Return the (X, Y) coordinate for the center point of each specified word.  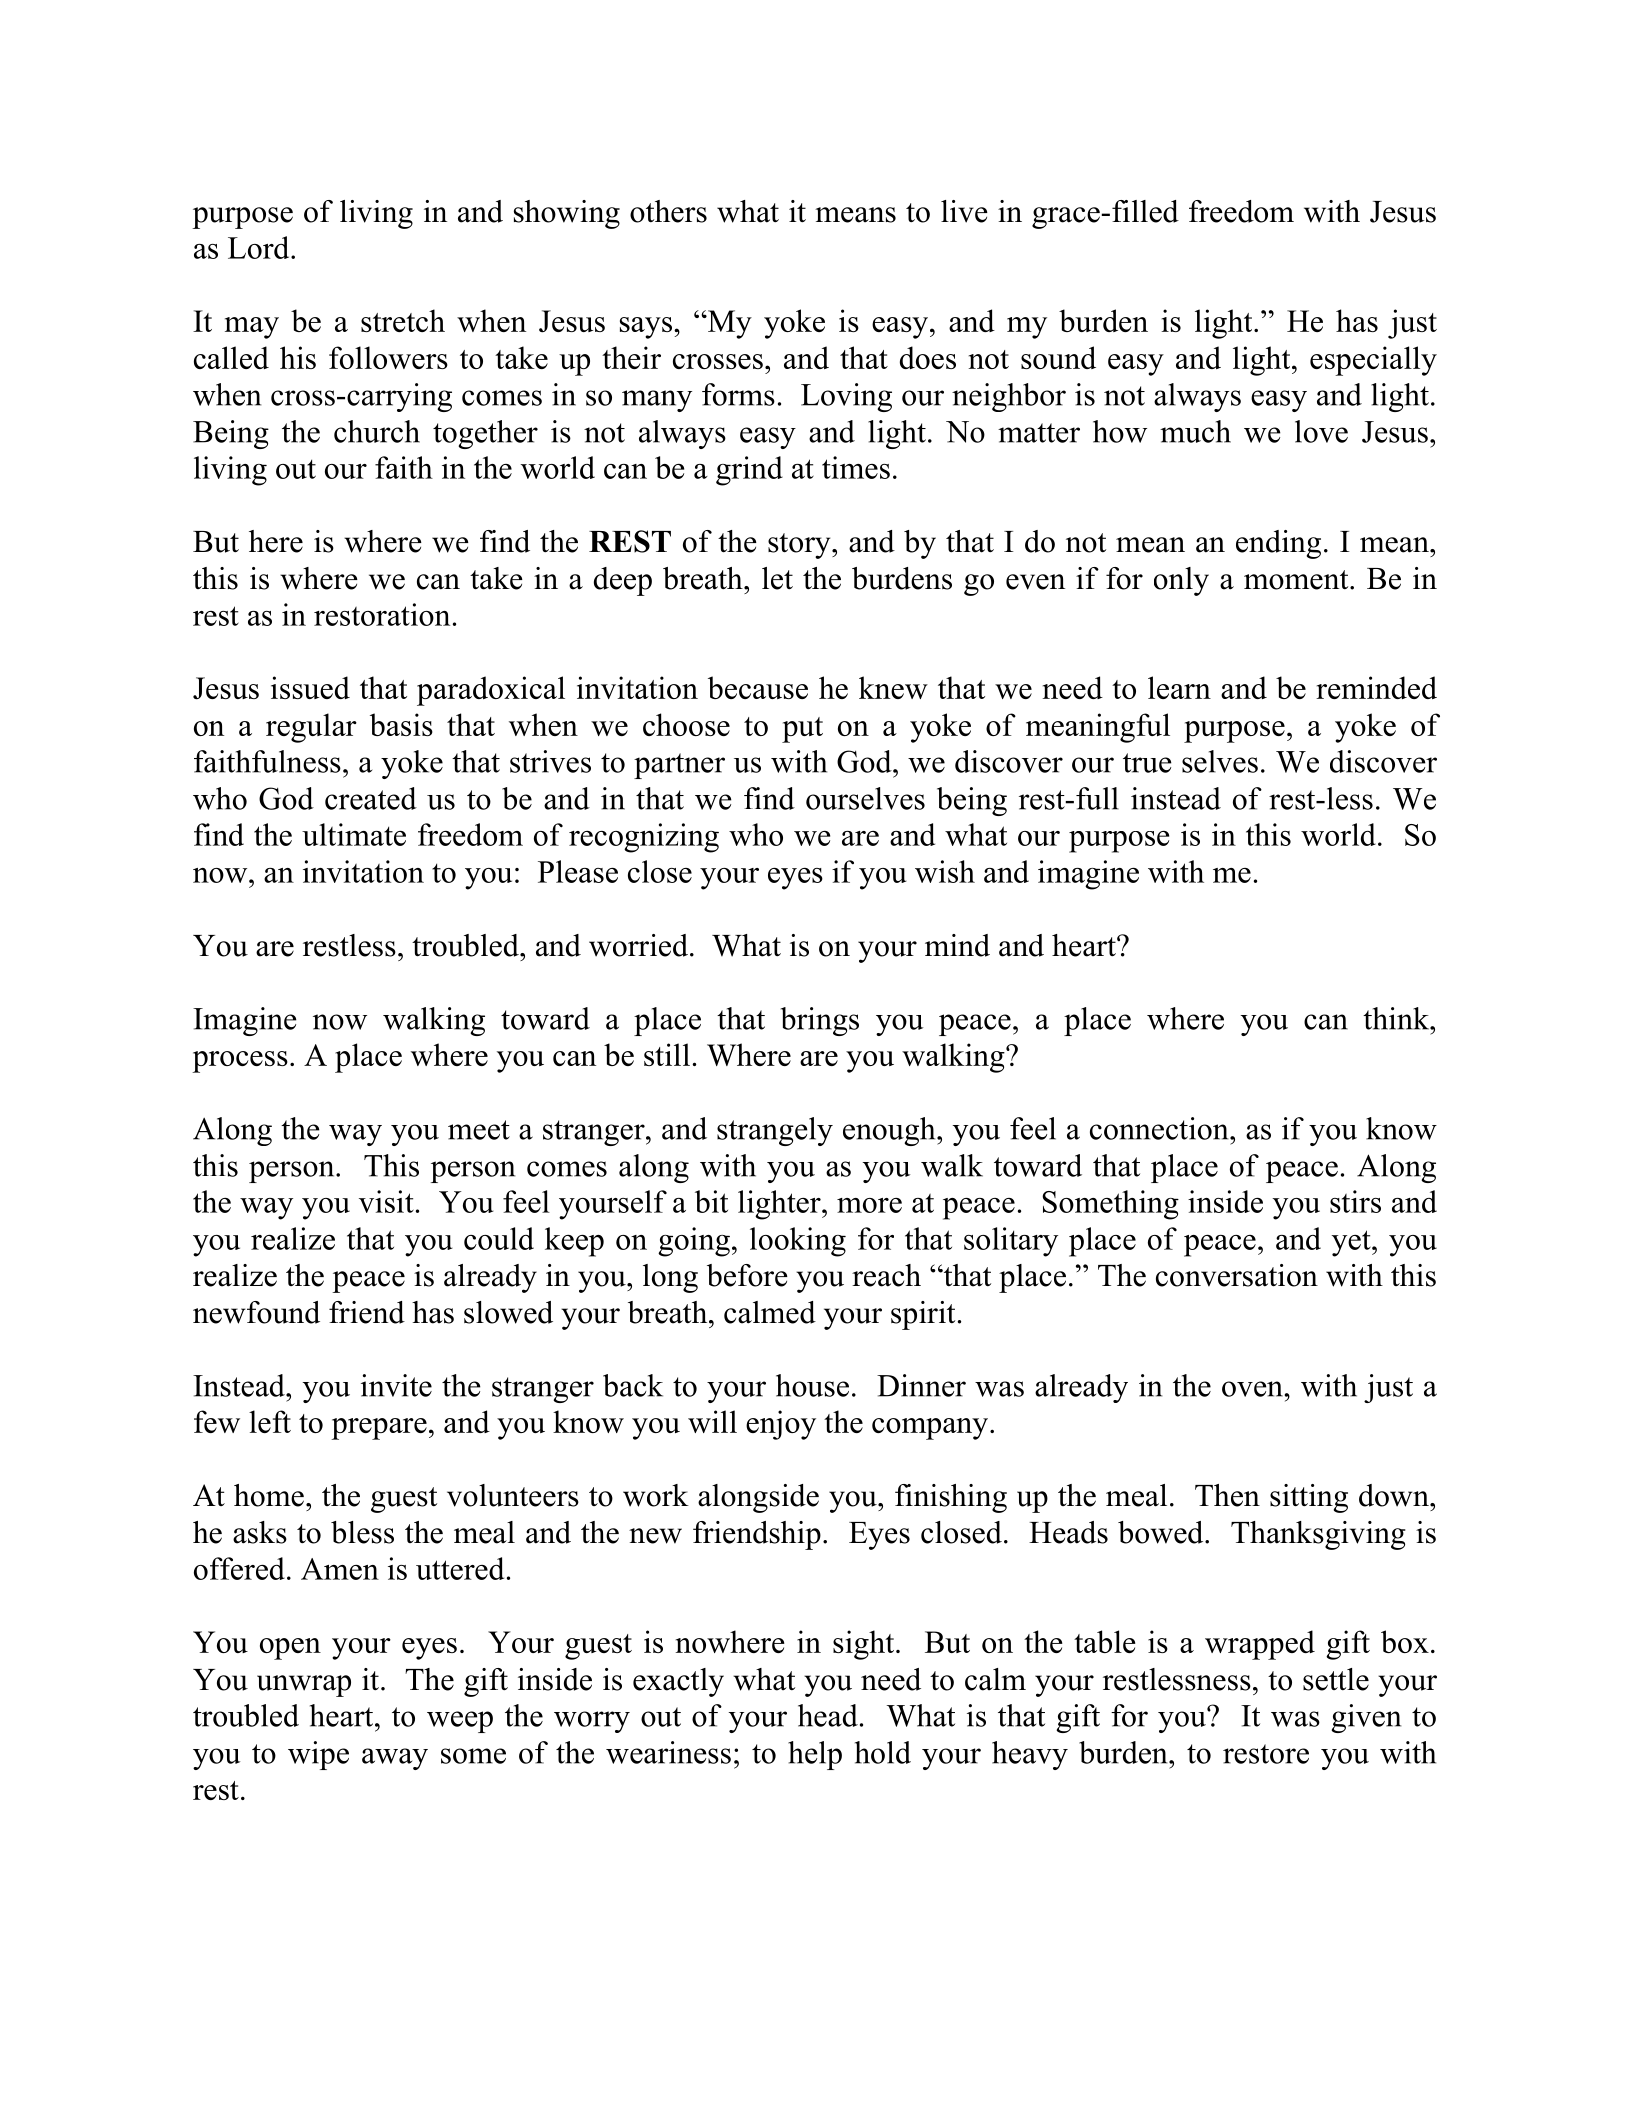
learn (1179, 687)
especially (1373, 361)
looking (798, 1242)
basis (401, 724)
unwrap (304, 1686)
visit (386, 1201)
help (815, 1755)
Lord (260, 247)
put (802, 730)
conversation (1237, 1275)
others (668, 211)
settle (1336, 1679)
